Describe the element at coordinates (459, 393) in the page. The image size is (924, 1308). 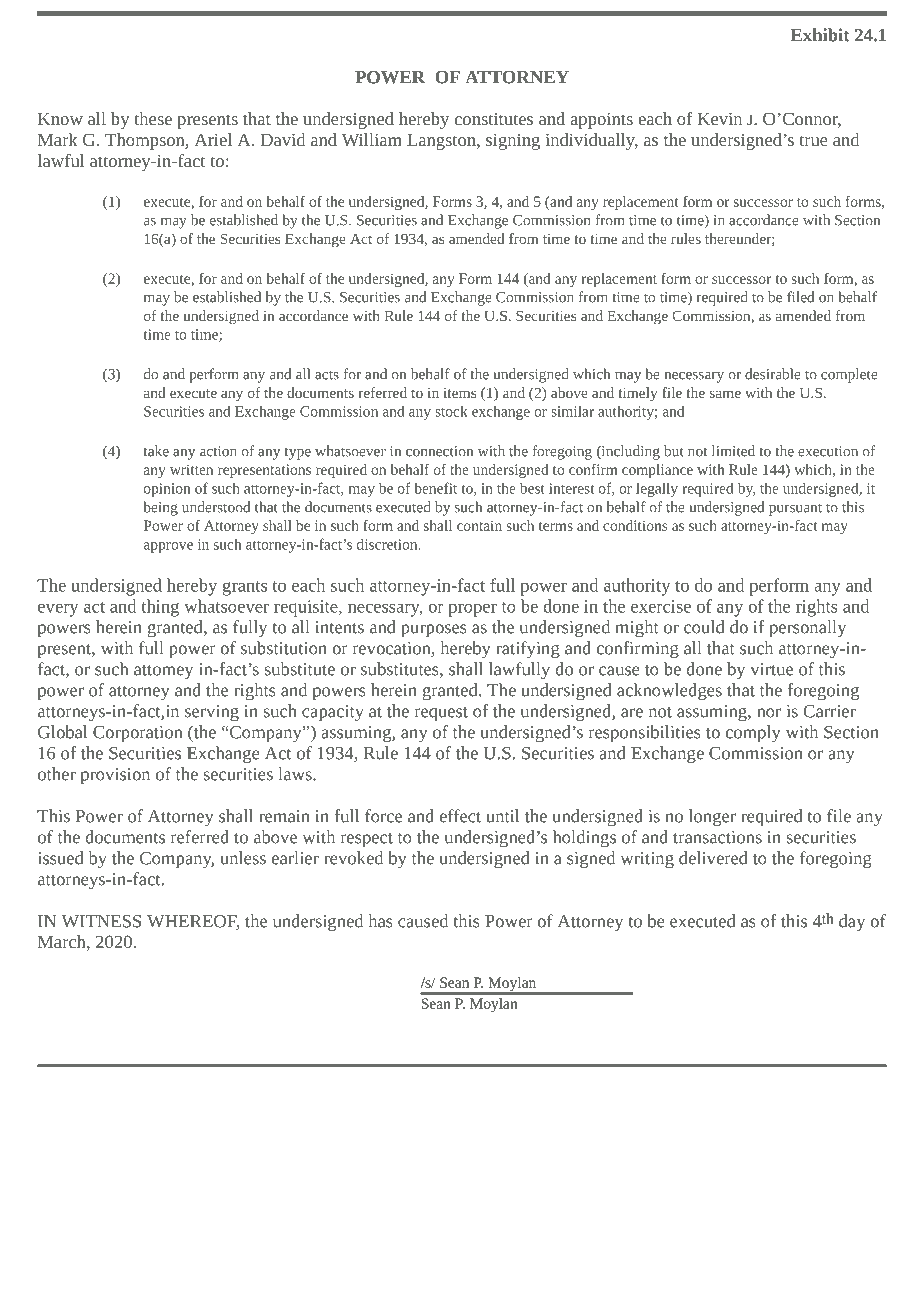
I see `items` at that location.
